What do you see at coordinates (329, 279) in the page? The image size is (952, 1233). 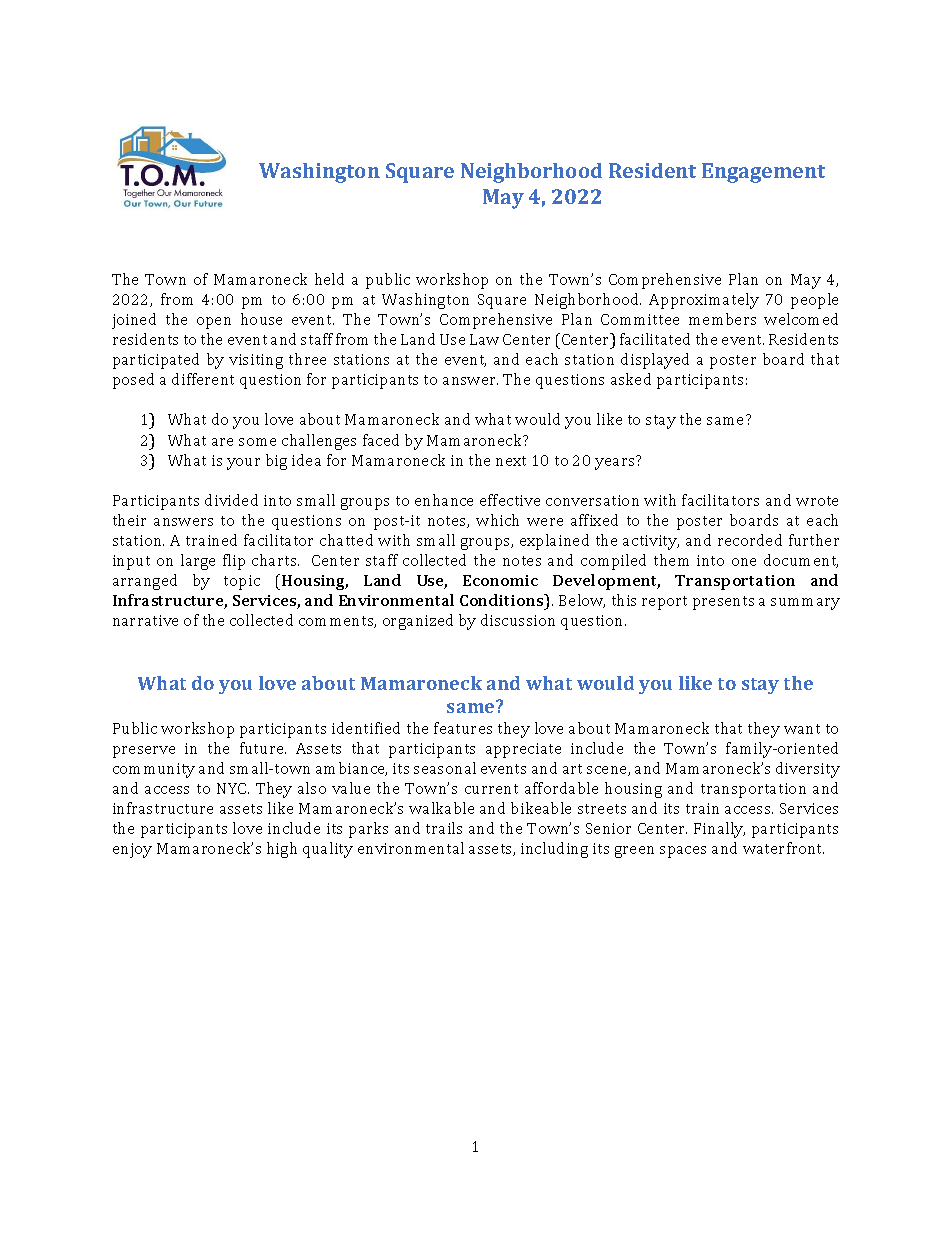 I see `held` at bounding box center [329, 279].
